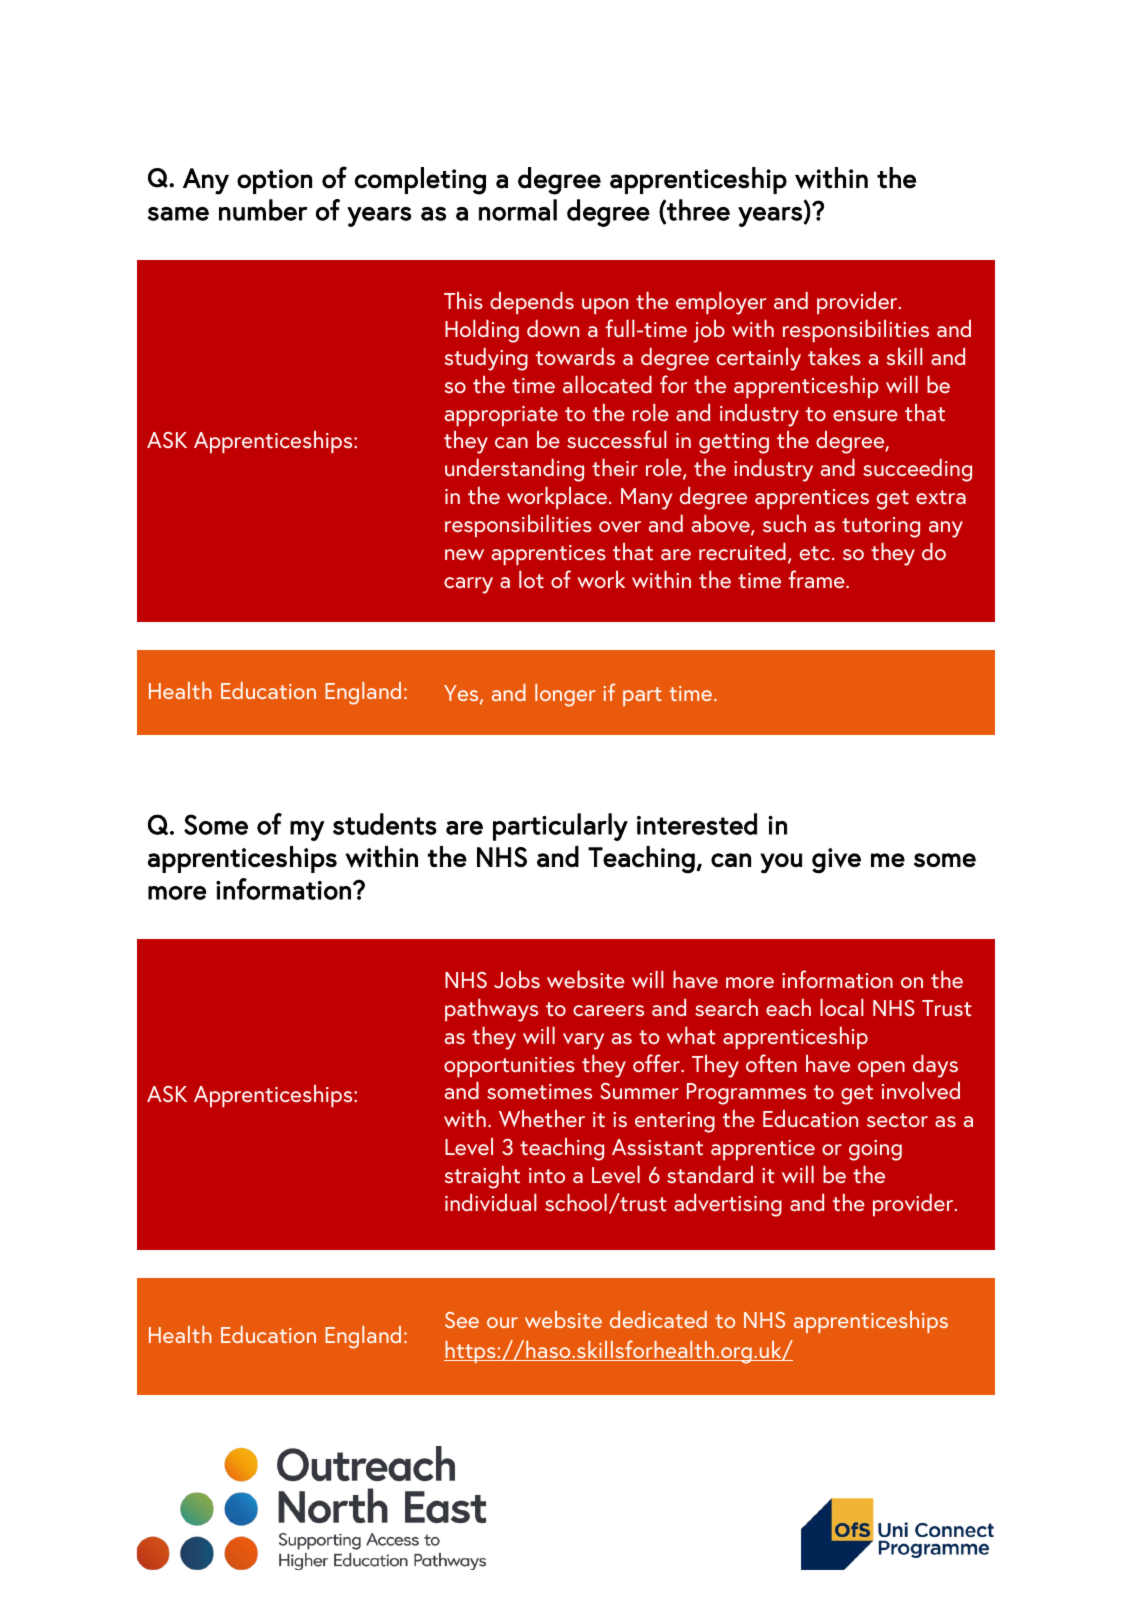  Describe the element at coordinates (462, 1320) in the screenshot. I see `See` at that location.
